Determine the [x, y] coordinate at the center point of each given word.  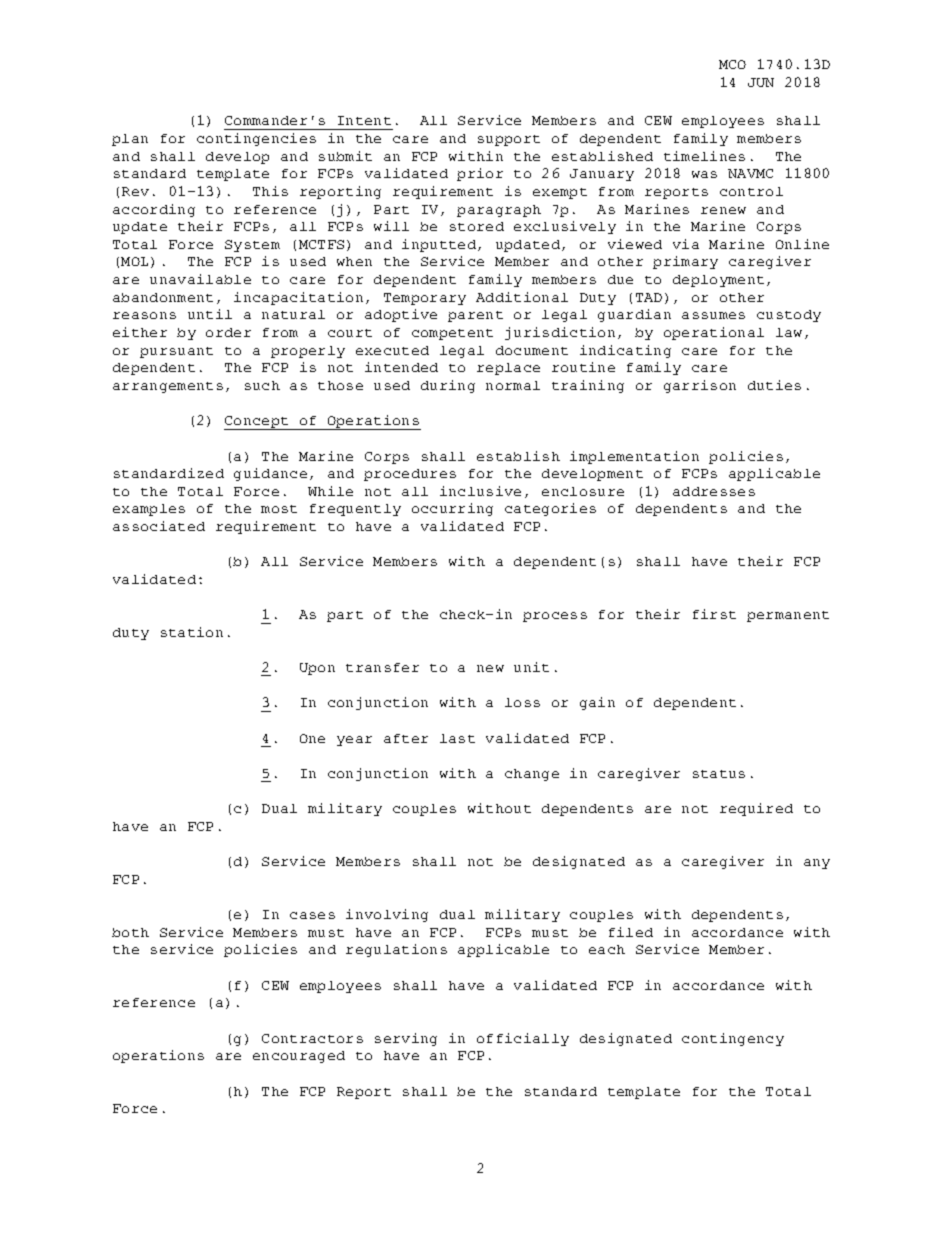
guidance [270, 474]
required [756, 809]
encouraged [299, 1057]
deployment [718, 281]
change [532, 775]
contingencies [256, 139]
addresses [714, 491]
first [714, 614]
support [509, 140]
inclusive [480, 491]
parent [475, 316]
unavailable [200, 279]
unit [531, 667]
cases [312, 915]
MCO [732, 64]
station [192, 632]
